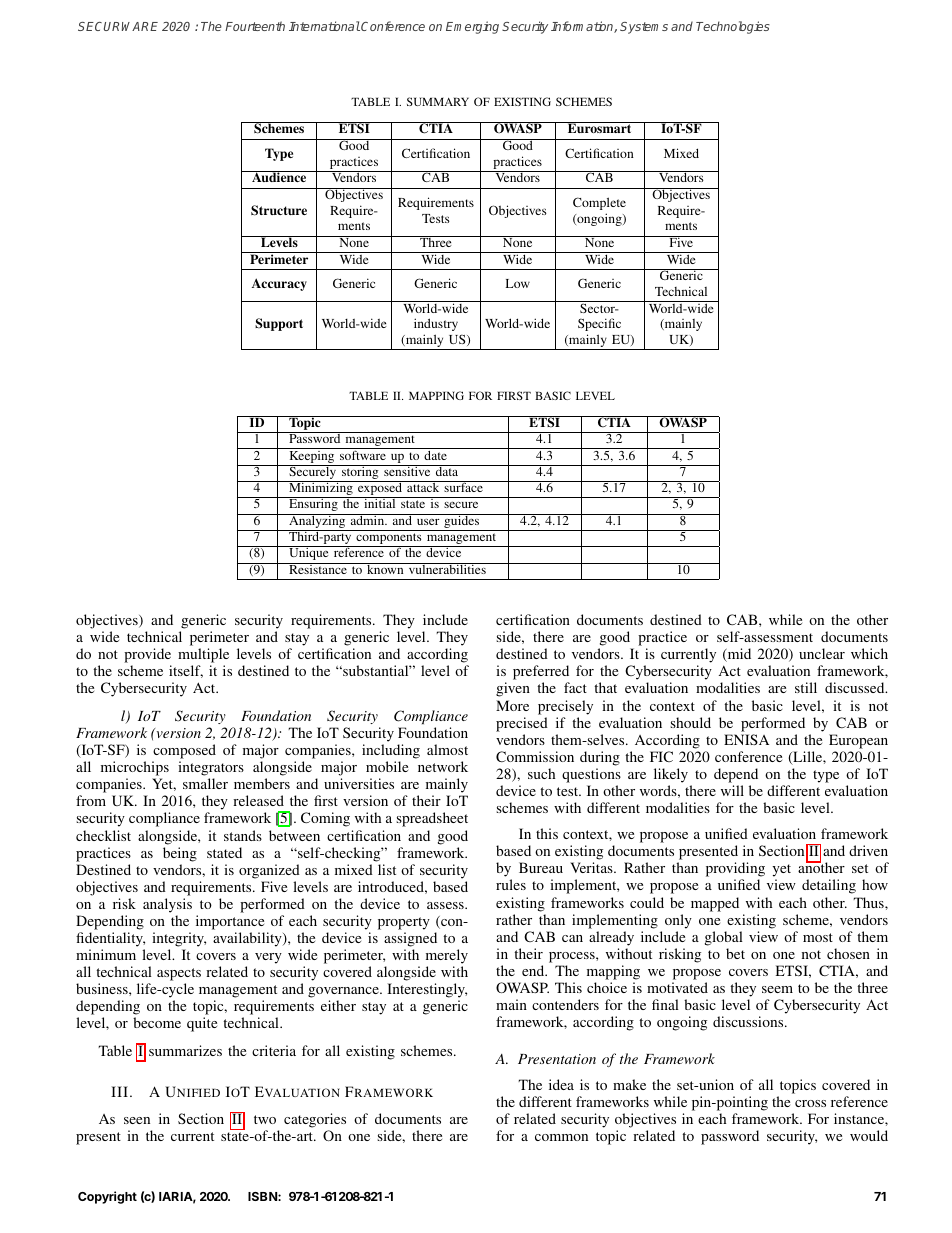  I want to click on Emerging, so click(472, 27).
